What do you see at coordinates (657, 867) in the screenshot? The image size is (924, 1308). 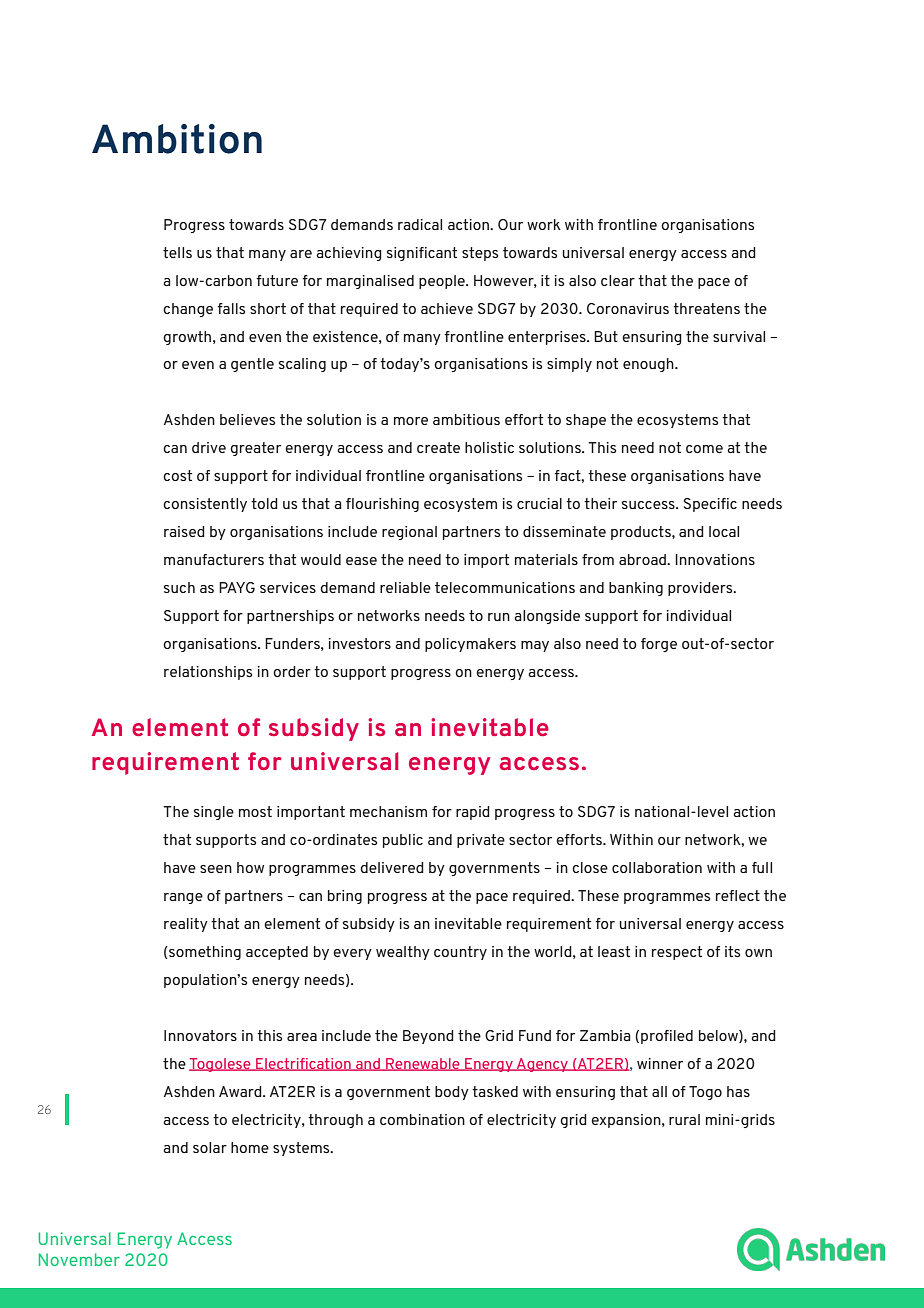 I see `collaboration` at bounding box center [657, 867].
